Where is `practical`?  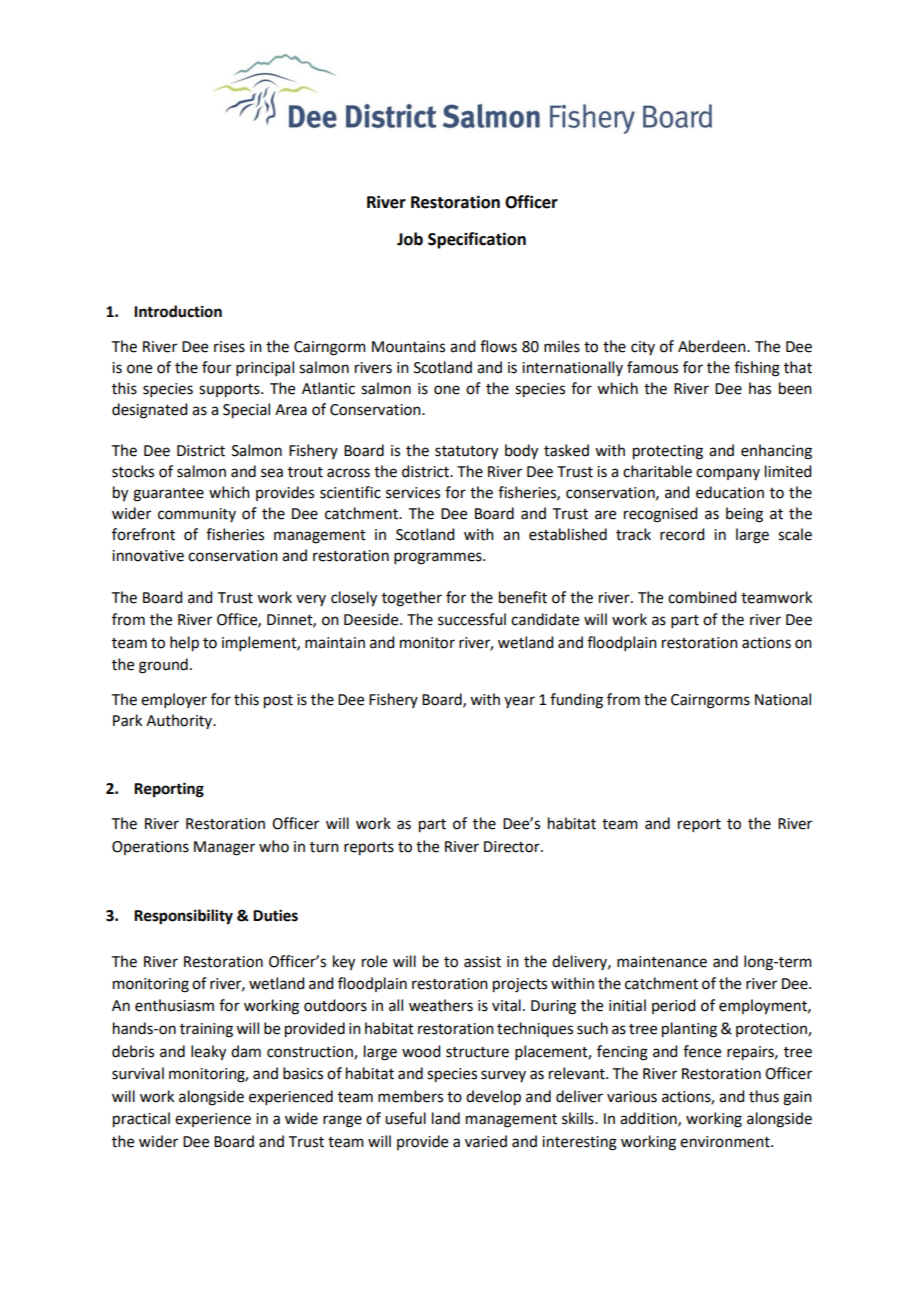
practical is located at coordinates (141, 1120).
